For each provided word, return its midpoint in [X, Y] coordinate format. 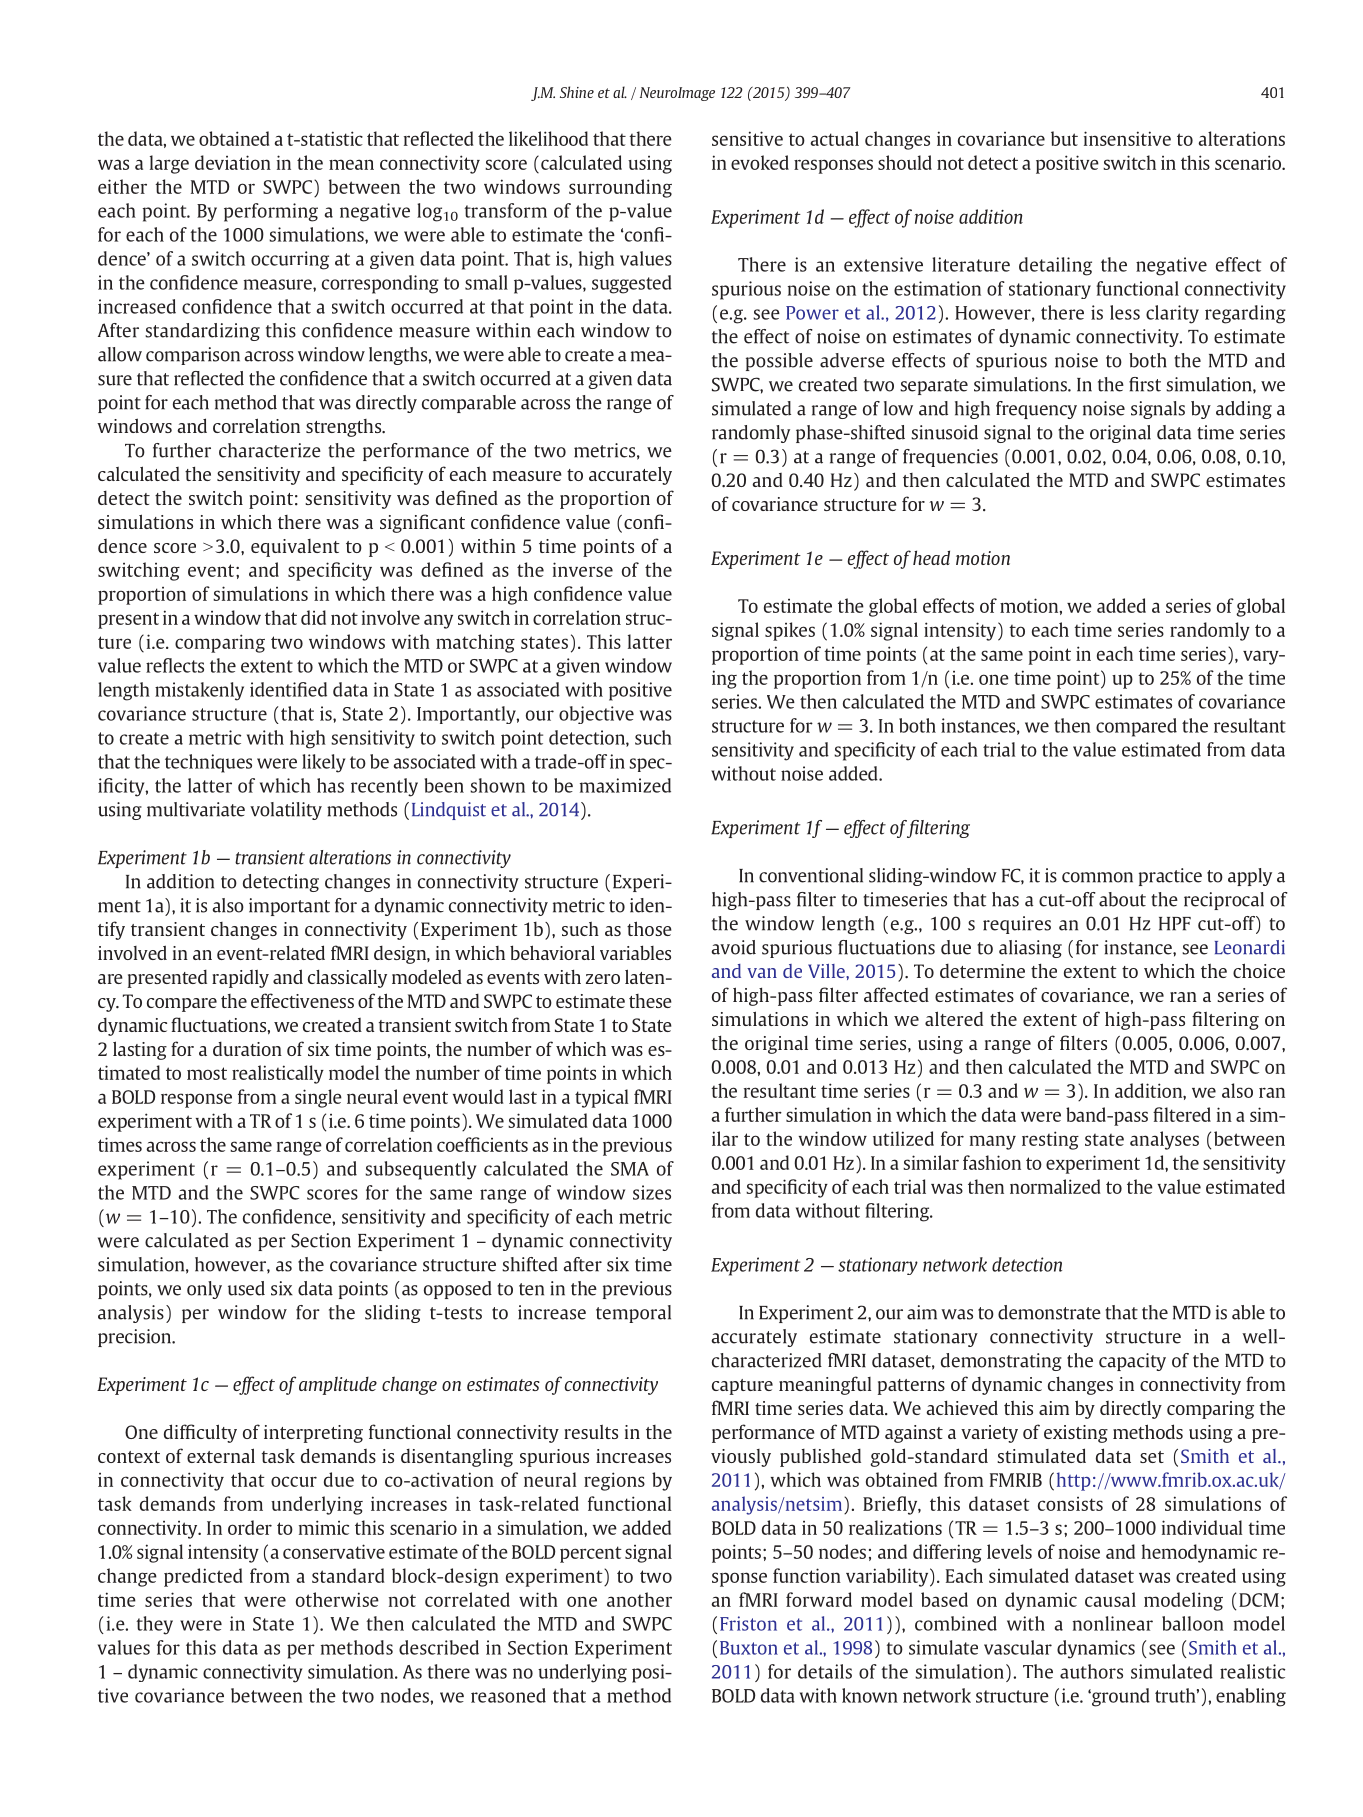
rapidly [240, 979]
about [1122, 899]
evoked [760, 162]
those [649, 928]
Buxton [749, 1648]
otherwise [337, 1599]
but [1064, 138]
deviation [233, 162]
